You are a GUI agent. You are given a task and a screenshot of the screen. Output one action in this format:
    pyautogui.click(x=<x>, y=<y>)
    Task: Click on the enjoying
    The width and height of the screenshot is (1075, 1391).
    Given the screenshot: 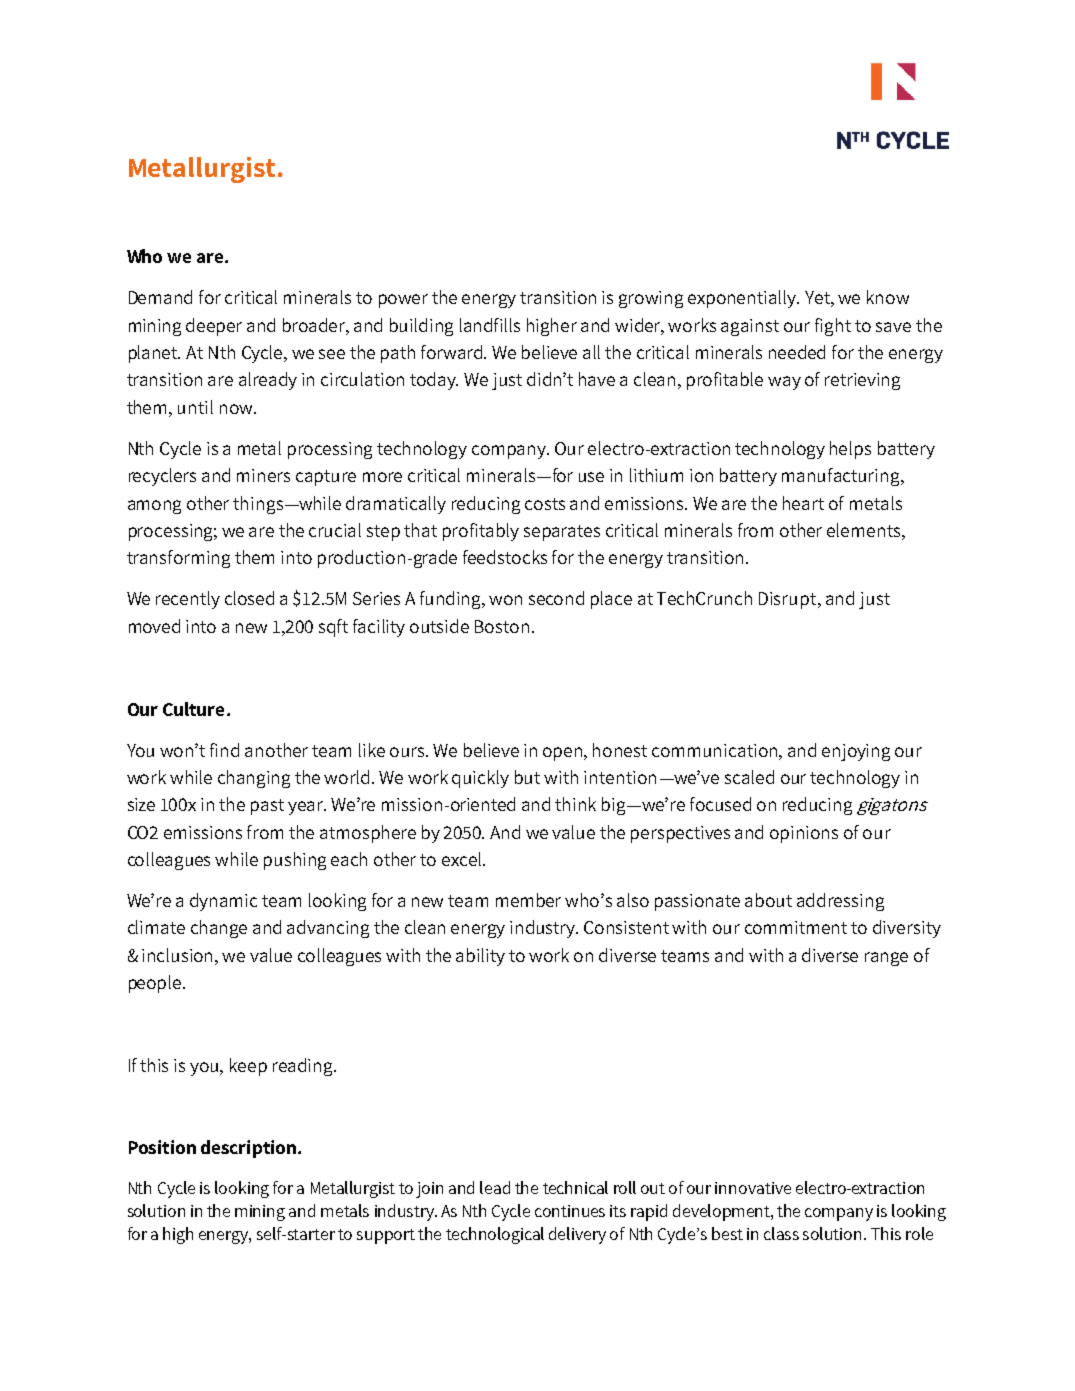 What is the action you would take?
    pyautogui.click(x=856, y=752)
